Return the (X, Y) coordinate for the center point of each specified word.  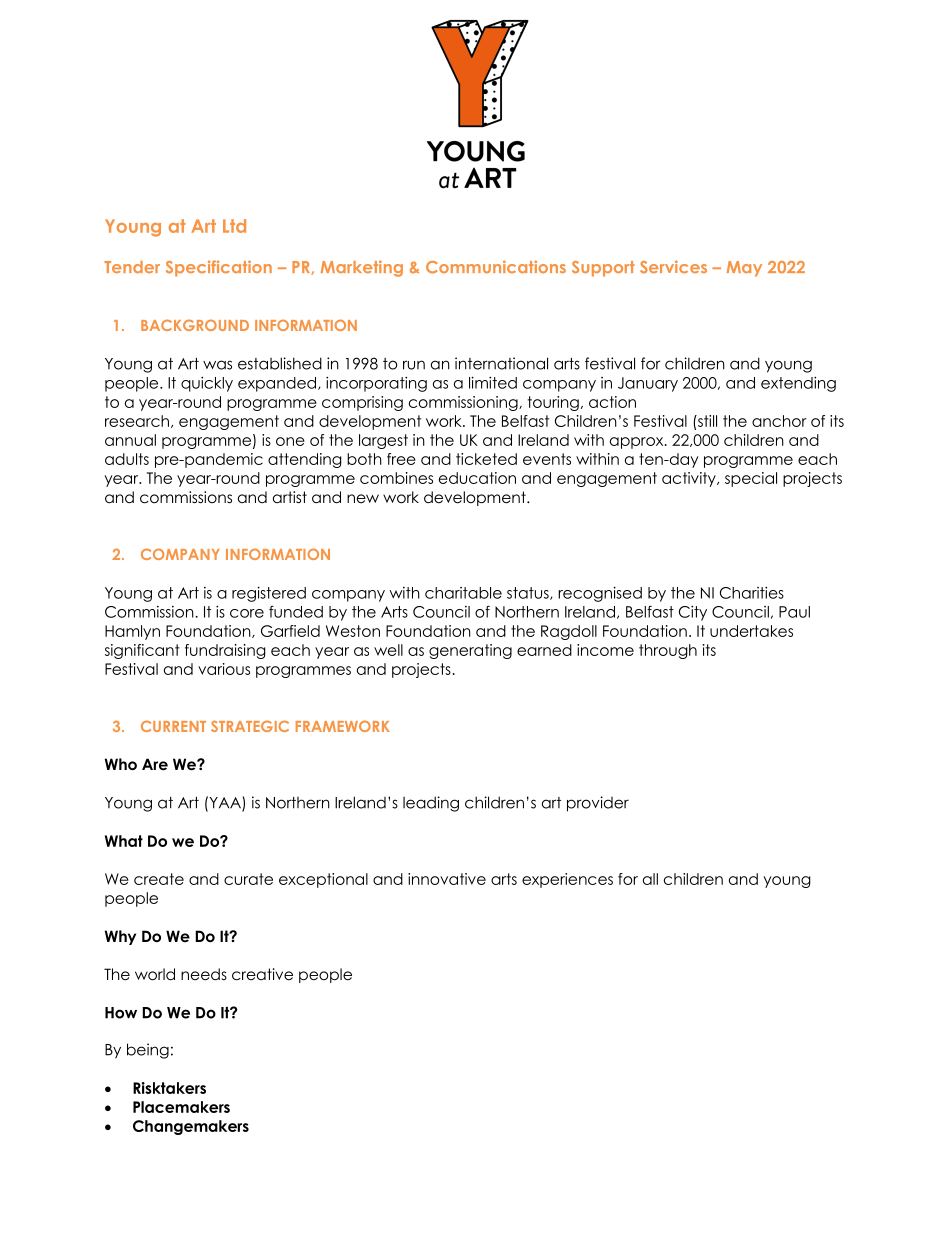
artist (290, 497)
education (477, 478)
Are (155, 764)
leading (431, 804)
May (744, 269)
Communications (496, 267)
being (148, 1051)
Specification (219, 268)
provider (598, 804)
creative (262, 974)
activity (690, 479)
